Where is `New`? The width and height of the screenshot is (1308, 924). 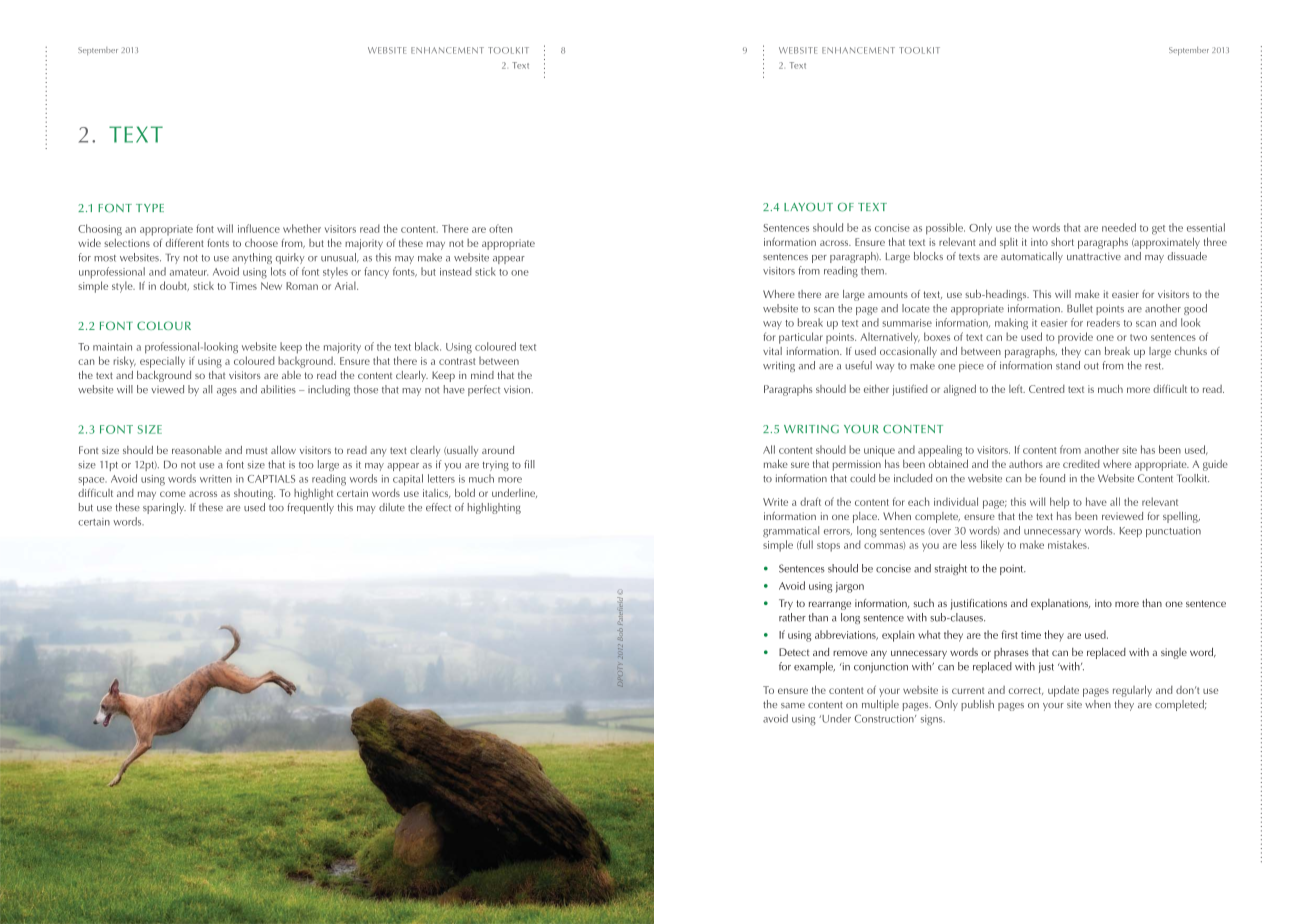 New is located at coordinates (271, 286).
